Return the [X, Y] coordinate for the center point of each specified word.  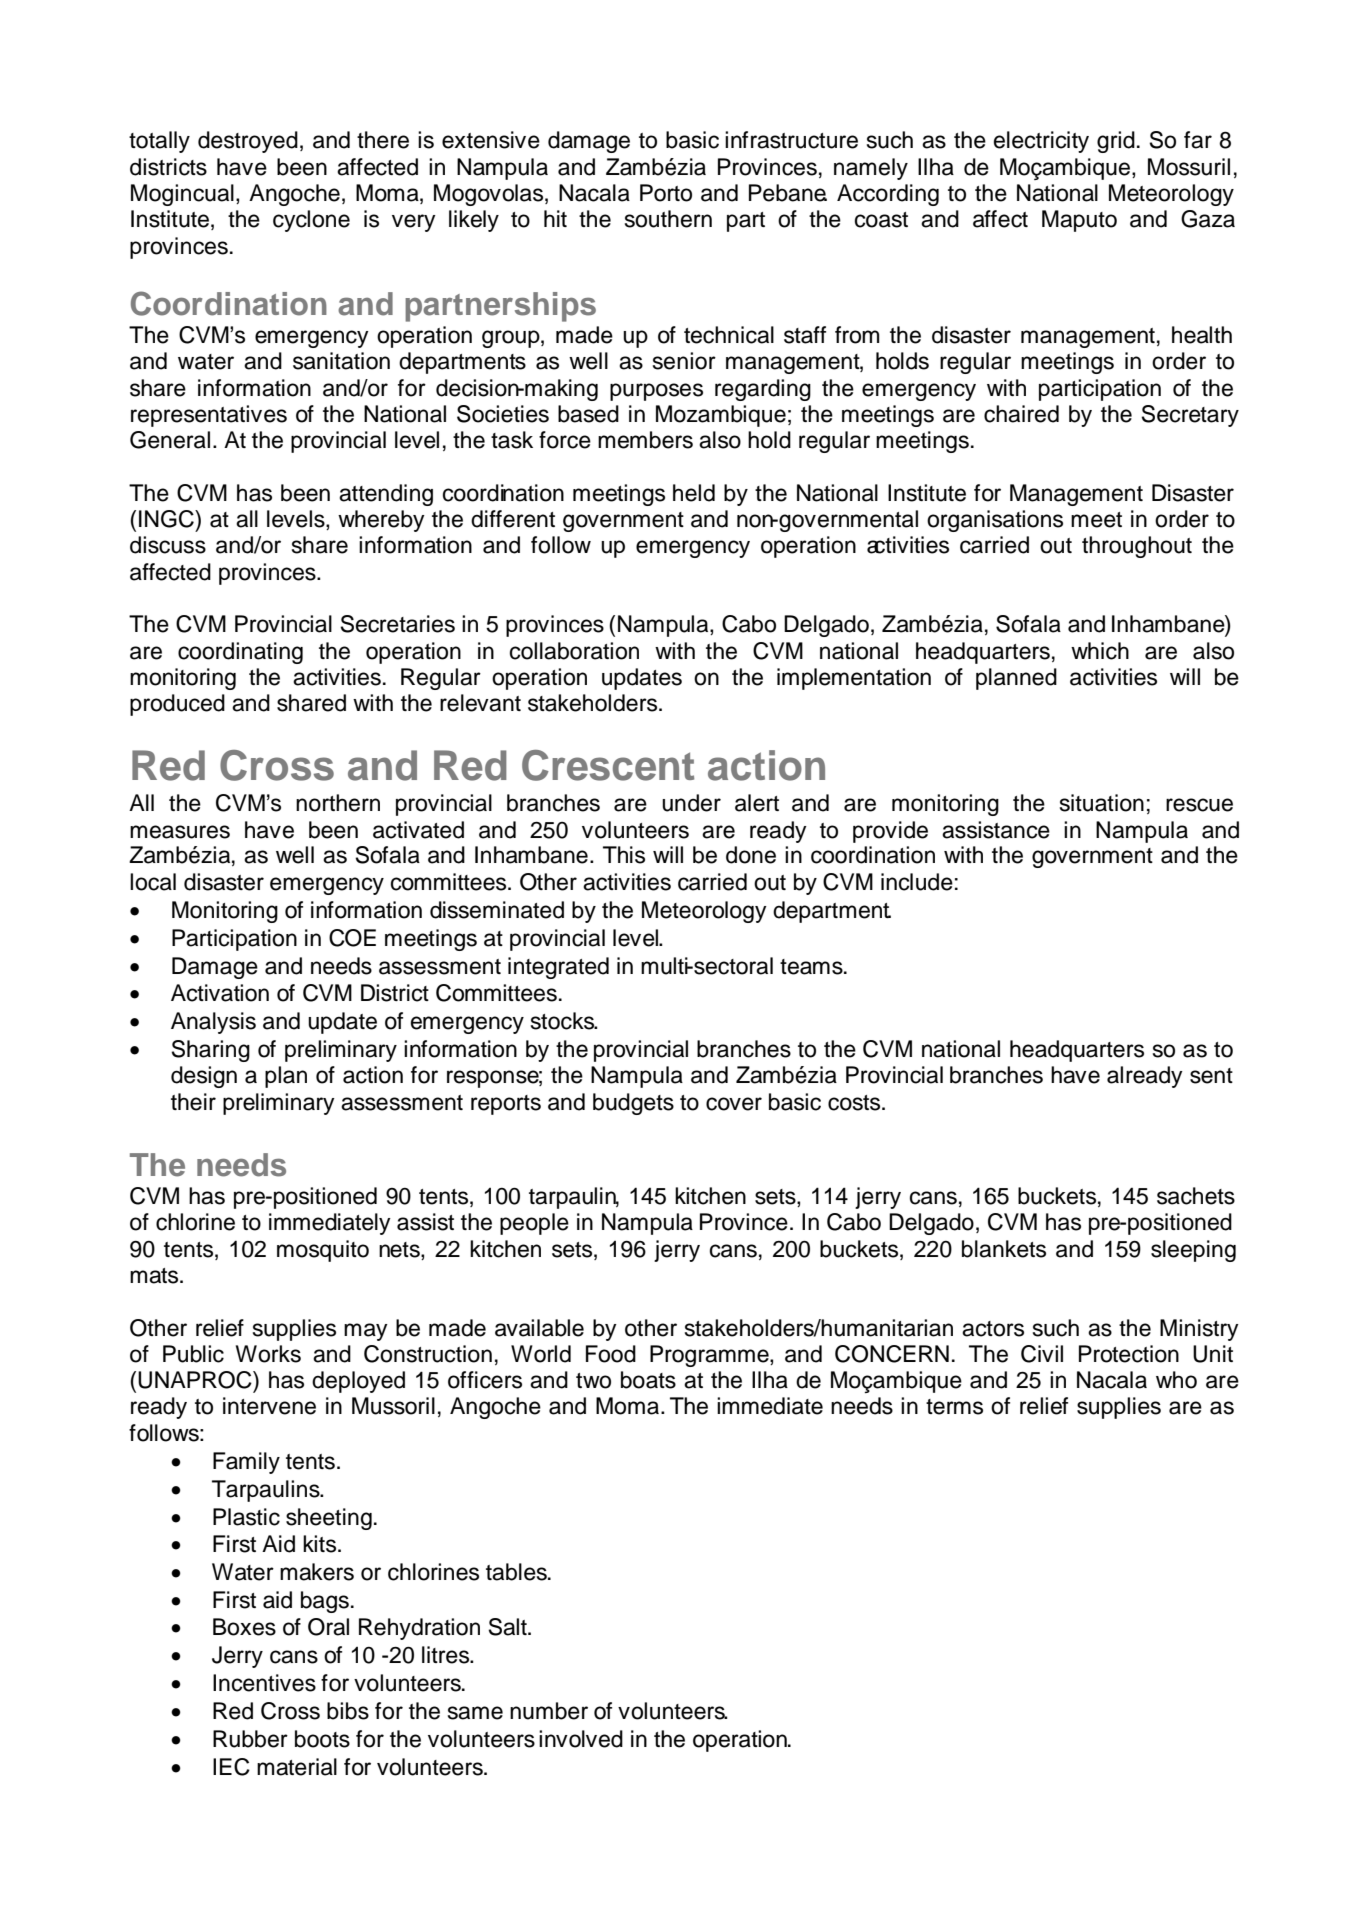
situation [1102, 803]
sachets [1196, 1196]
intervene [269, 1406]
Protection [1129, 1354]
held [694, 493]
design [204, 1077]
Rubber [250, 1739]
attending [386, 495]
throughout [1137, 547]
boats [648, 1380]
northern [338, 803]
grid [1116, 142]
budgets [633, 1104]
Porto [666, 193]
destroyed [248, 142]
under [691, 803]
